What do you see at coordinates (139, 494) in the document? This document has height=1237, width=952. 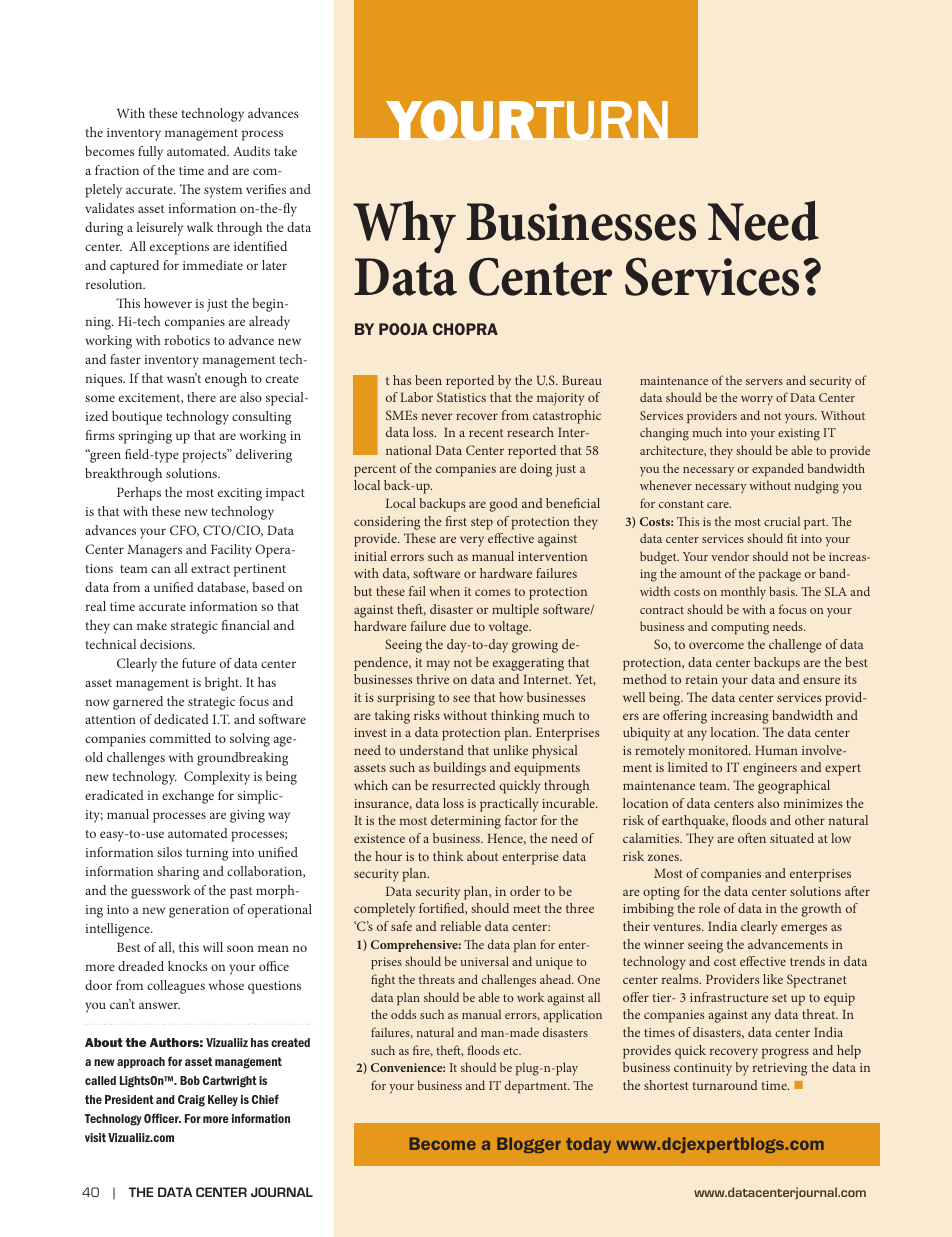 I see `Perhaps` at bounding box center [139, 494].
